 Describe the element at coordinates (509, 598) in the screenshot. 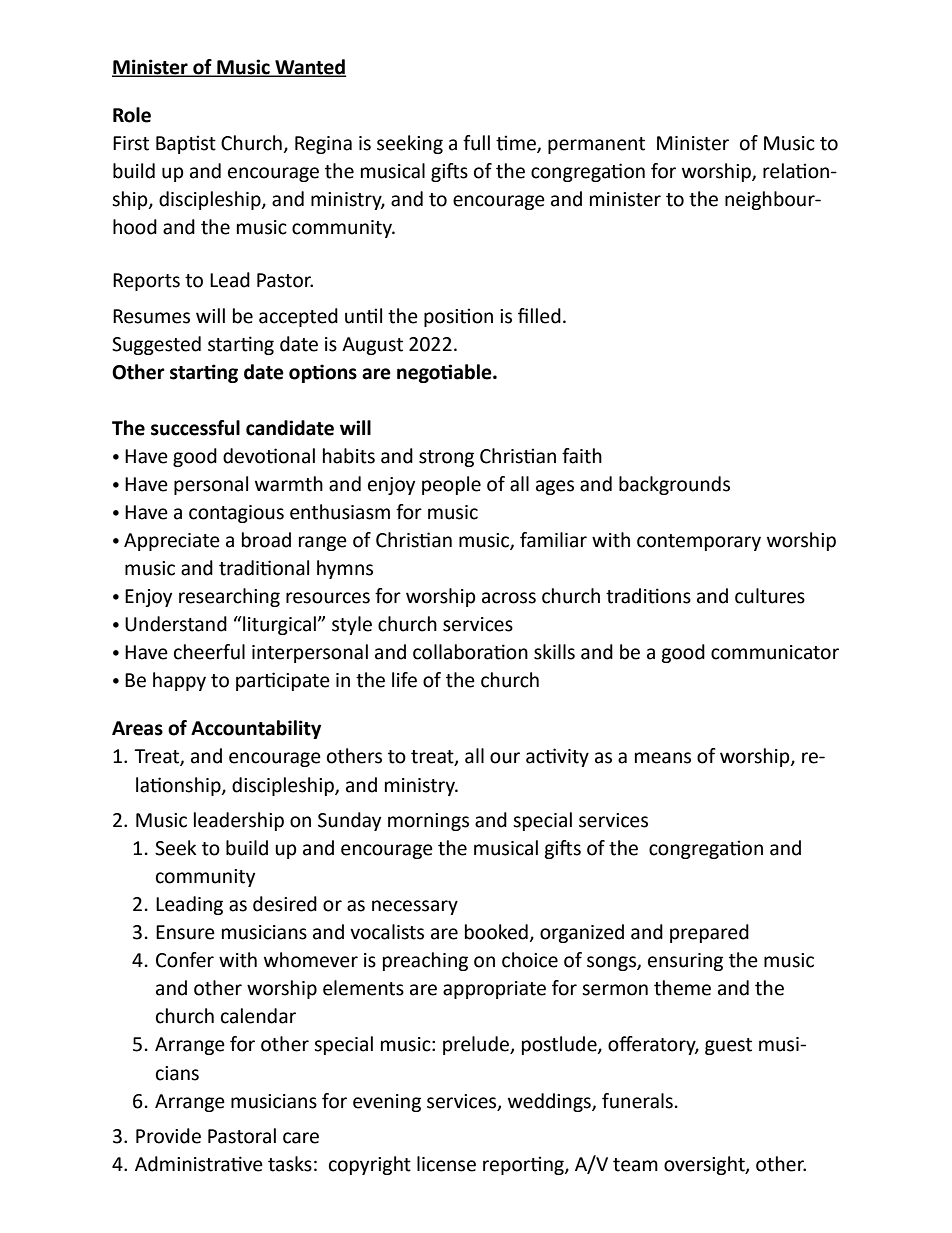

I see `across` at that location.
